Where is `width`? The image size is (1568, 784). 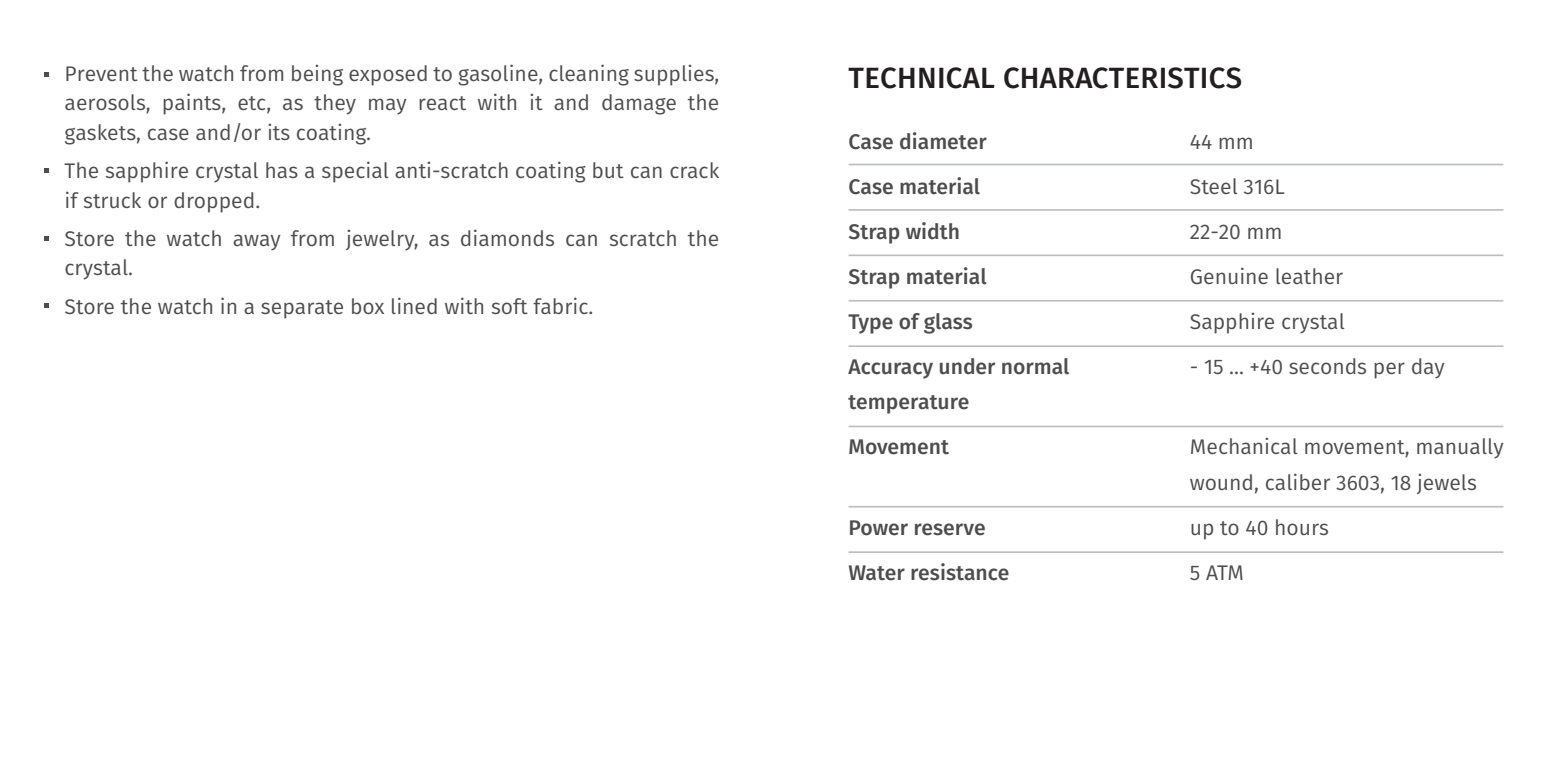 width is located at coordinates (932, 231).
